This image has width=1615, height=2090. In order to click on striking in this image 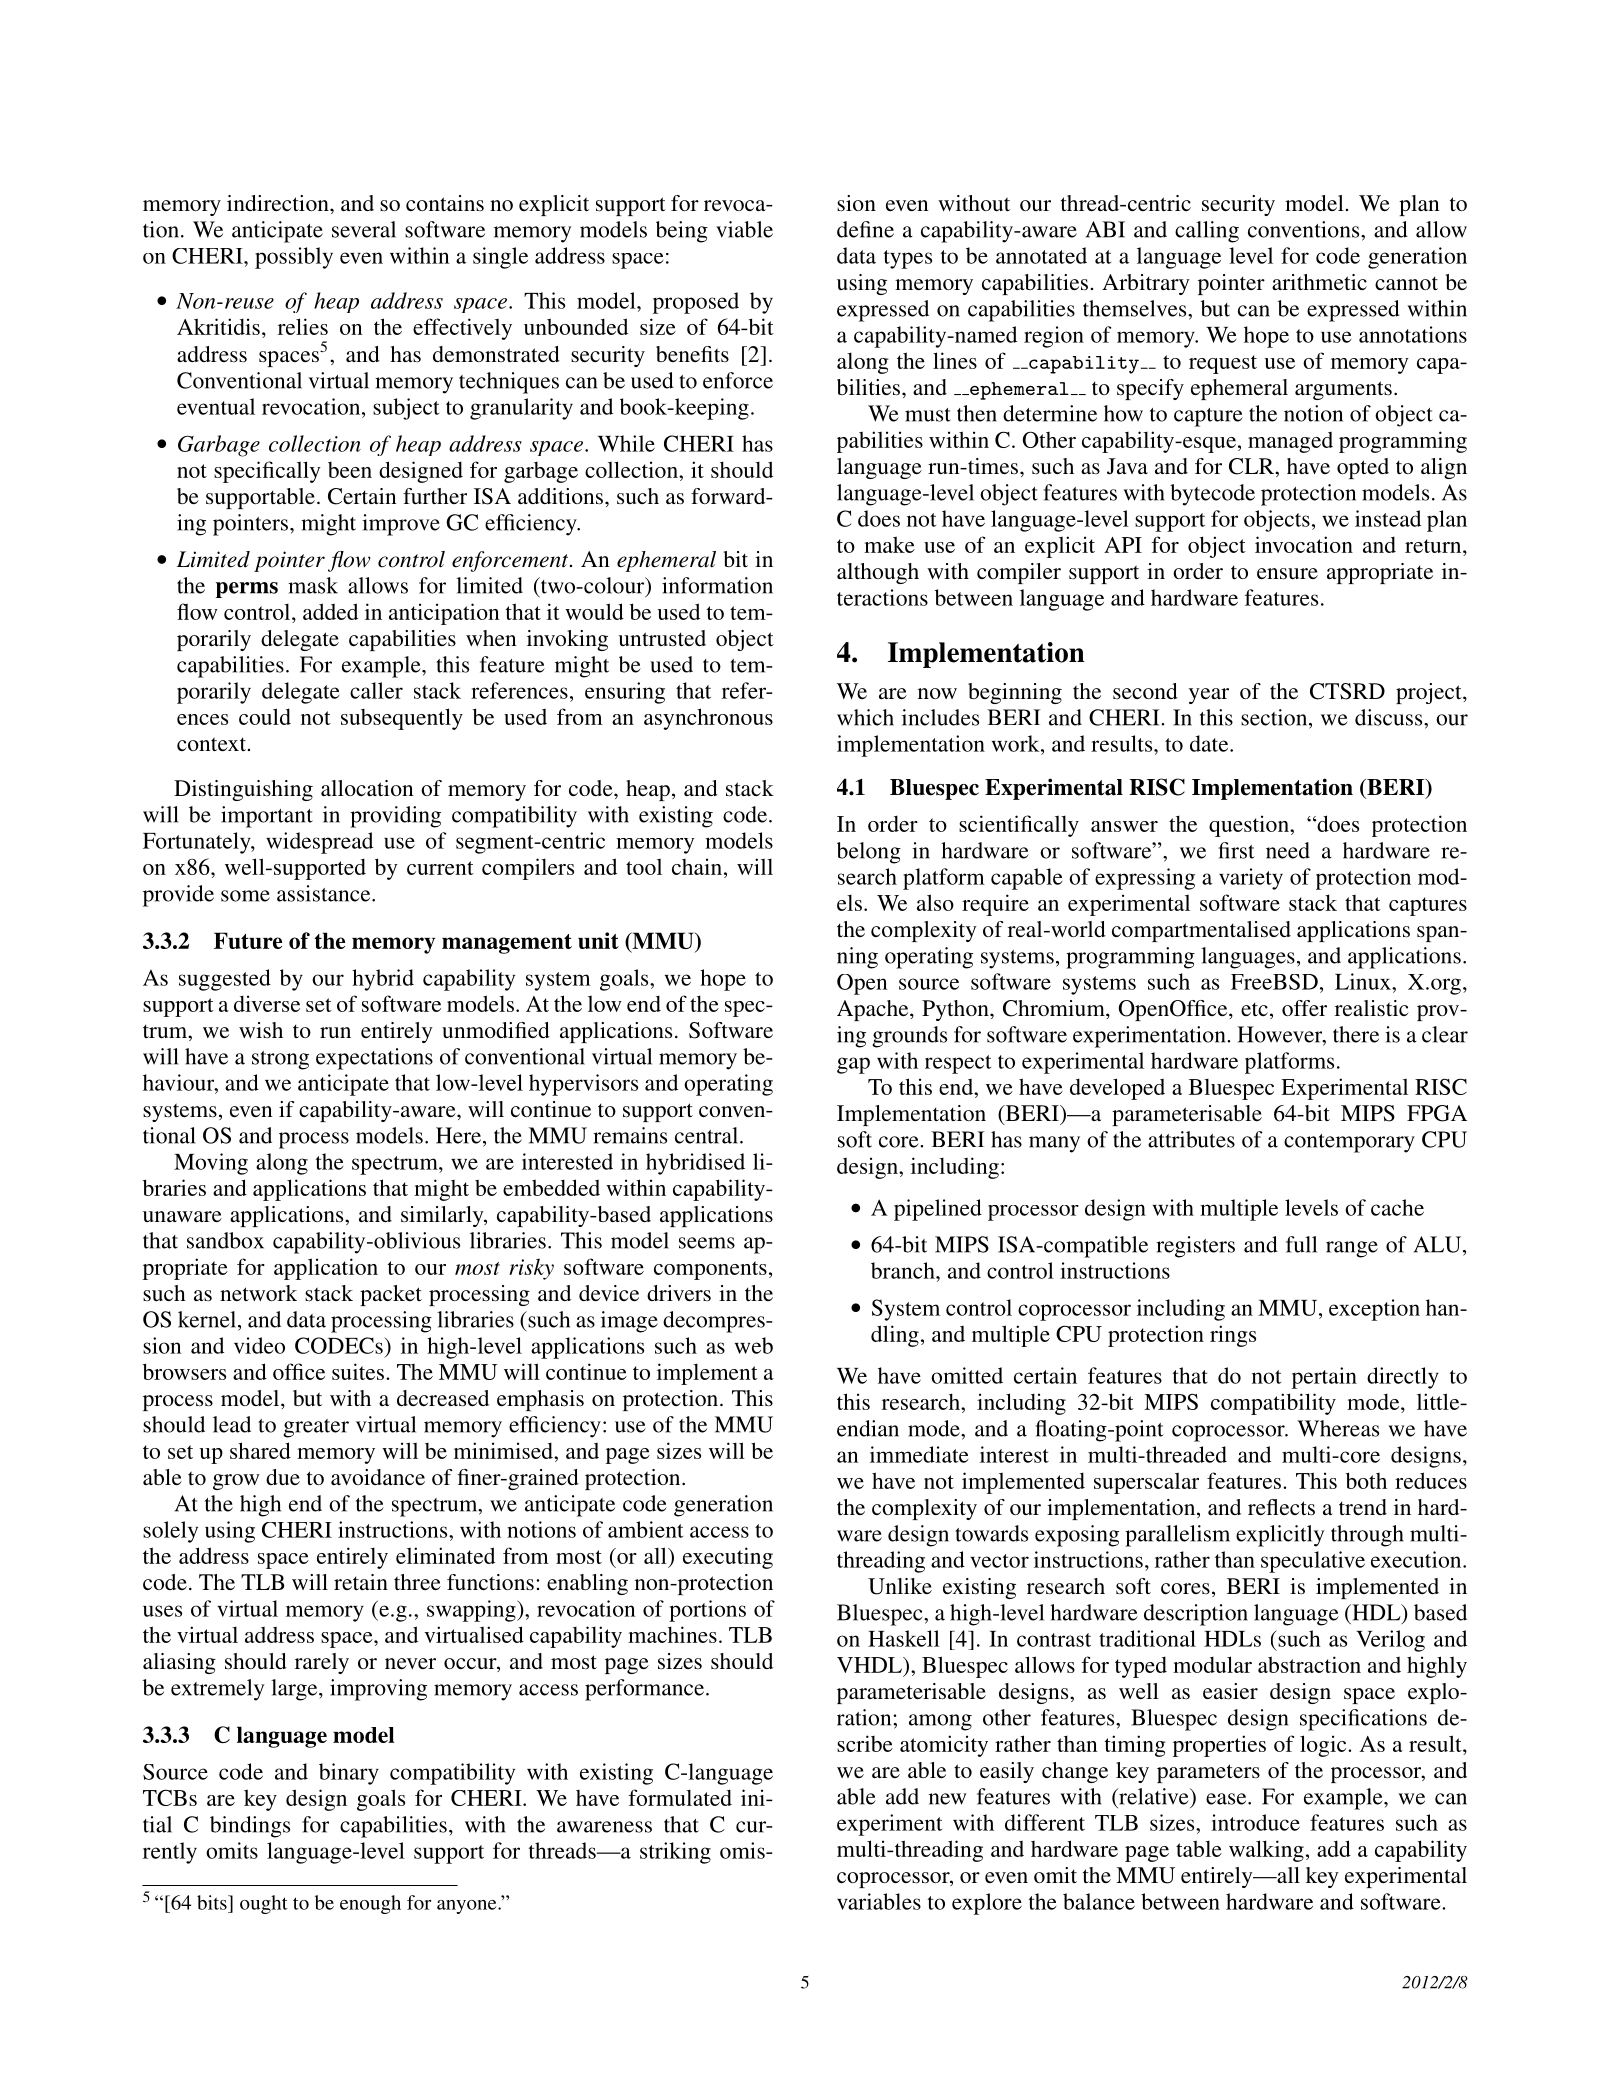, I will do `click(675, 1853)`.
